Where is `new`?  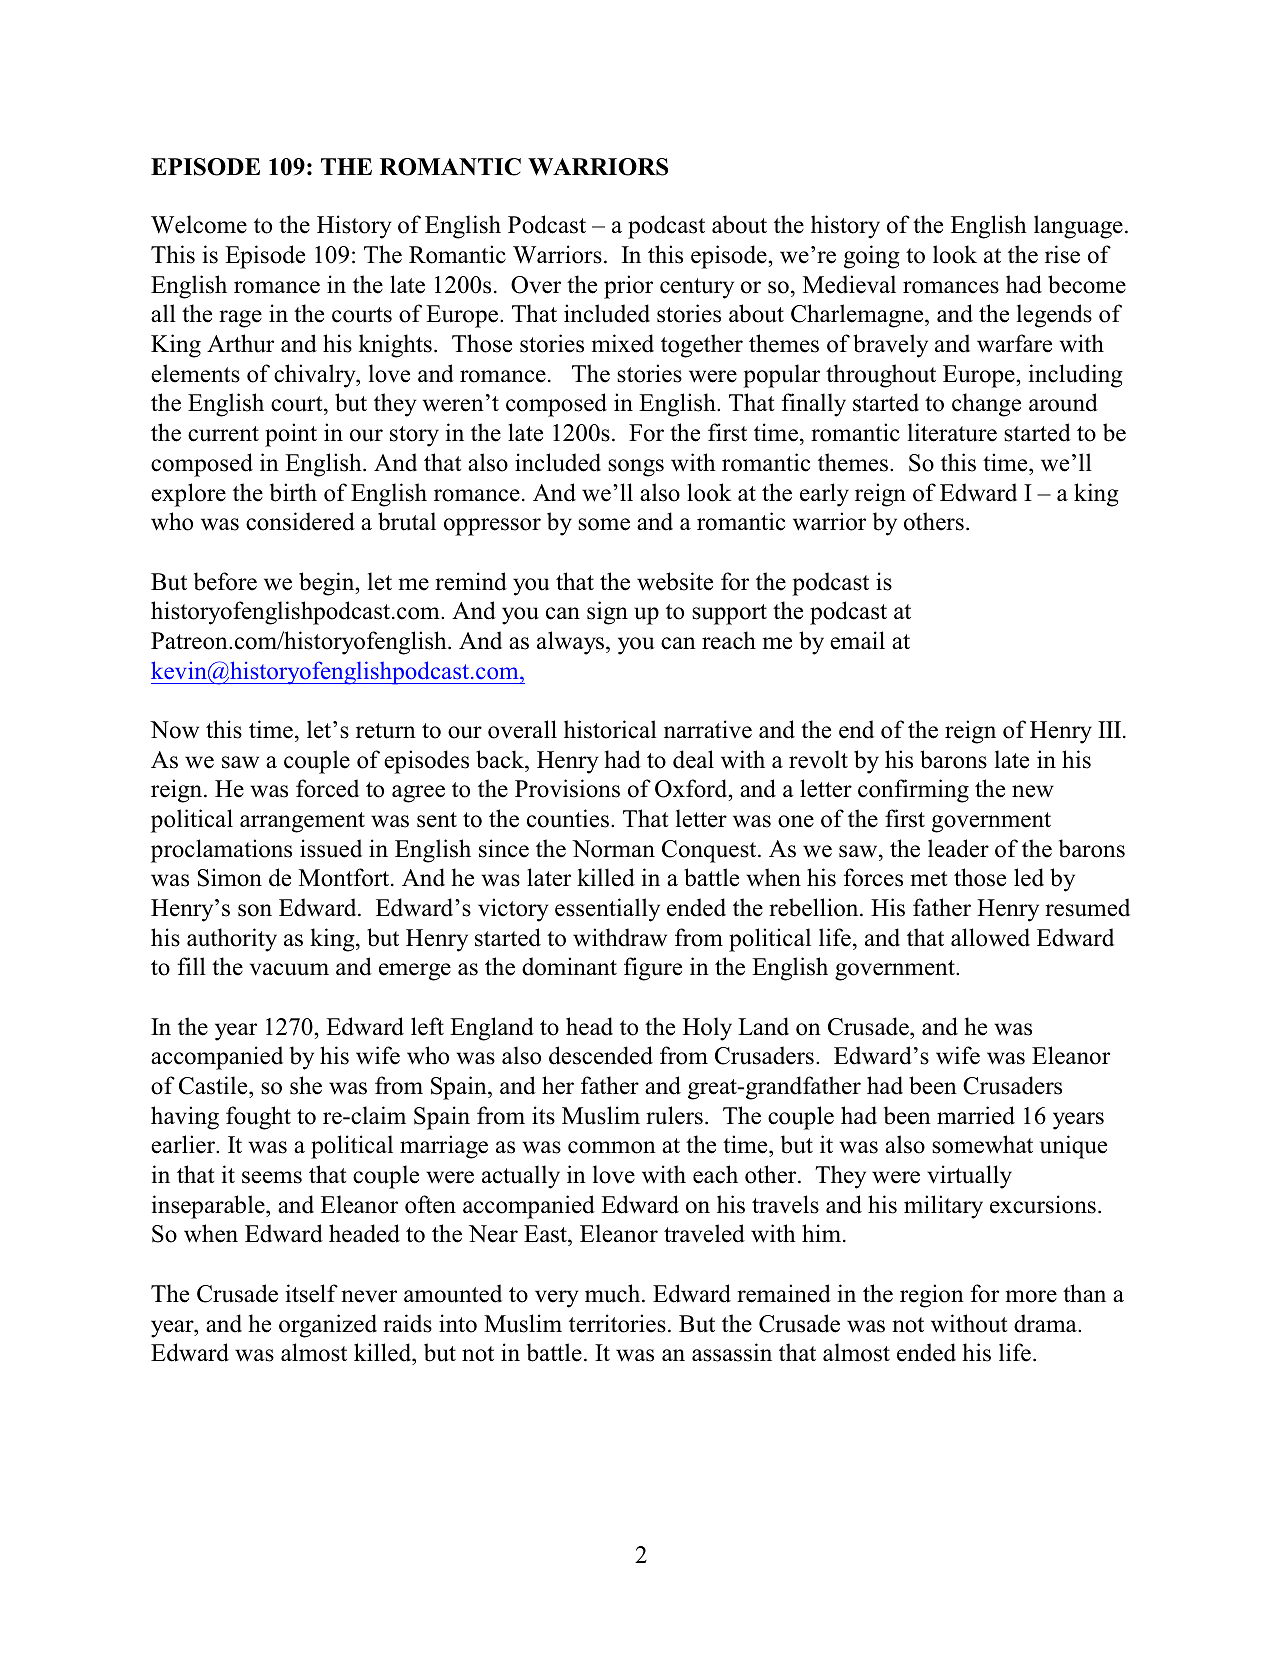
new is located at coordinates (1033, 791).
